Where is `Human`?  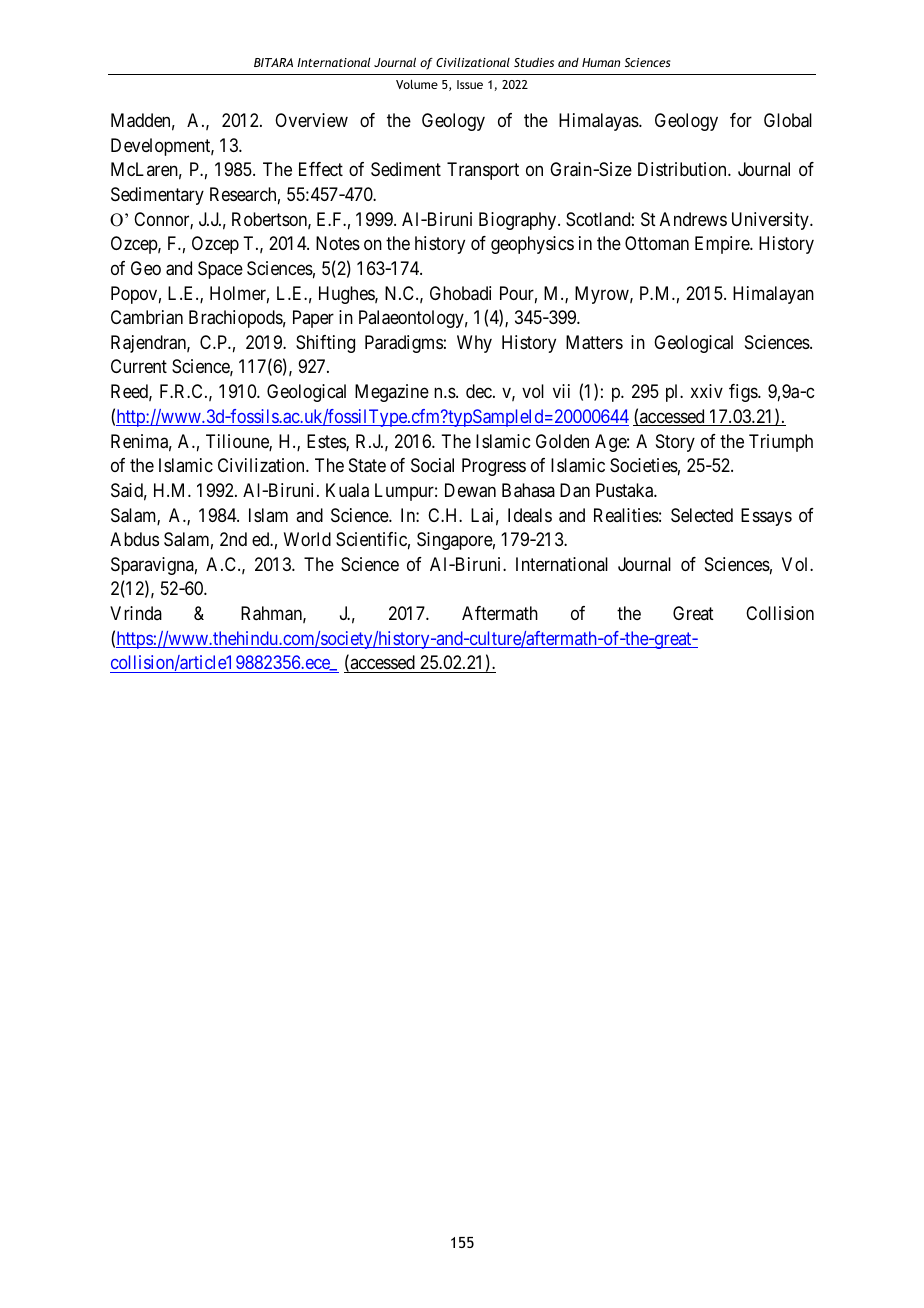
Human is located at coordinates (601, 62).
